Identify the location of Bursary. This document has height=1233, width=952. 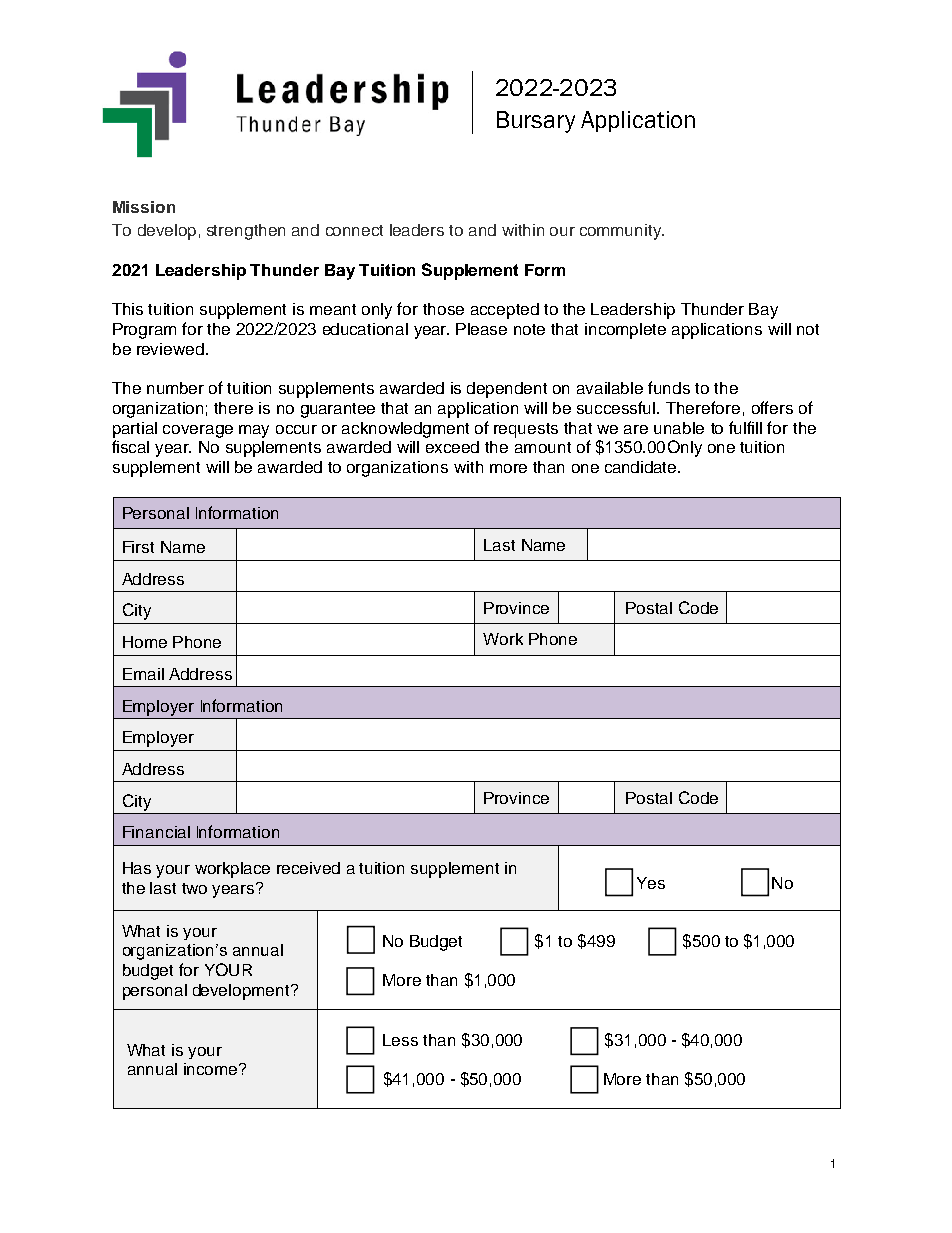
(536, 122).
